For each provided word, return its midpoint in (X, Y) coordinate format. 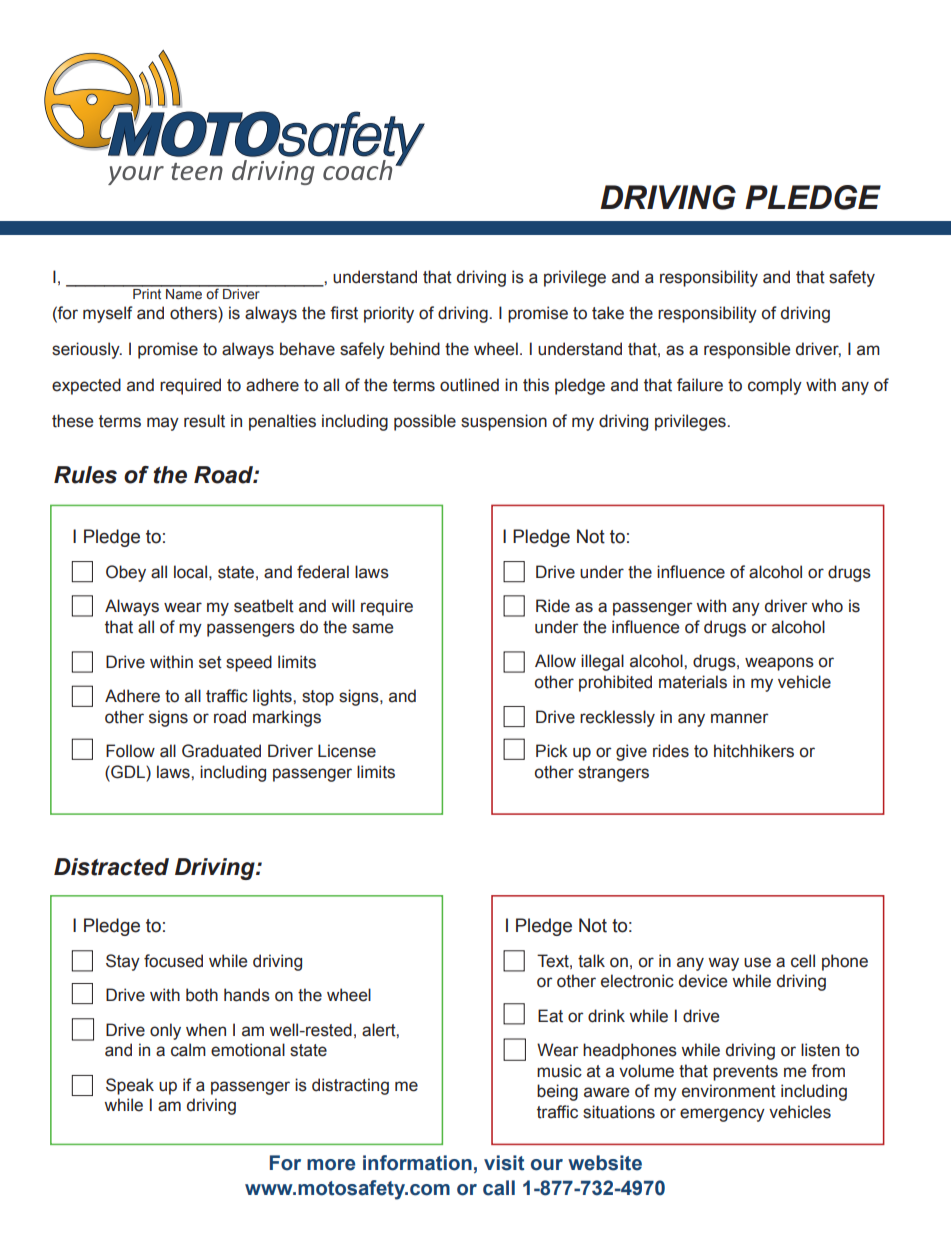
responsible (747, 350)
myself (108, 314)
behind (415, 349)
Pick (552, 751)
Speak (130, 1086)
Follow (130, 751)
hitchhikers (754, 751)
